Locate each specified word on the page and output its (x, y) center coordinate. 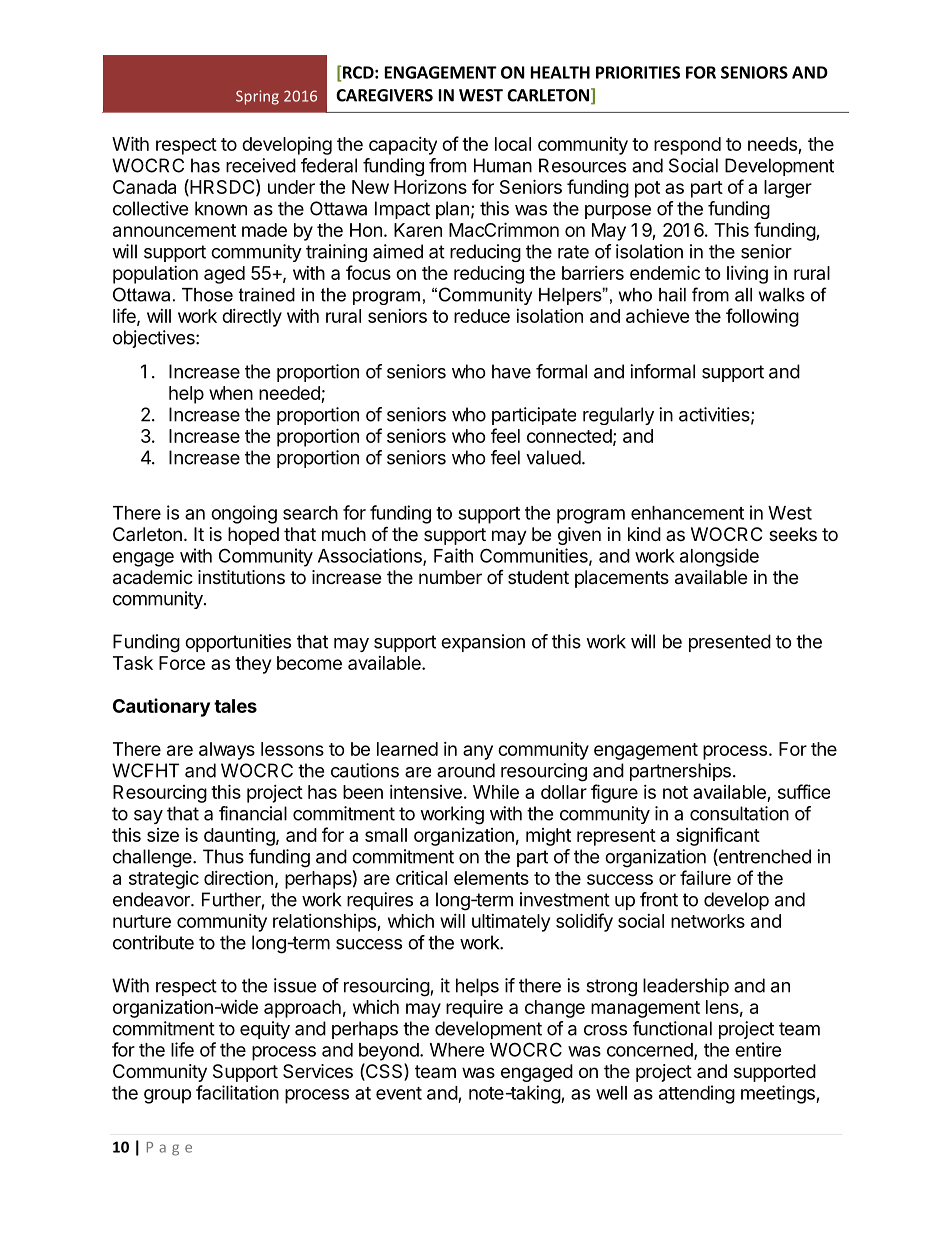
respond (687, 146)
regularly (618, 416)
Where (457, 1050)
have (511, 371)
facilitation (237, 1092)
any (478, 752)
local (513, 144)
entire (758, 1049)
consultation (739, 813)
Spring (257, 97)
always (227, 751)
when (231, 393)
